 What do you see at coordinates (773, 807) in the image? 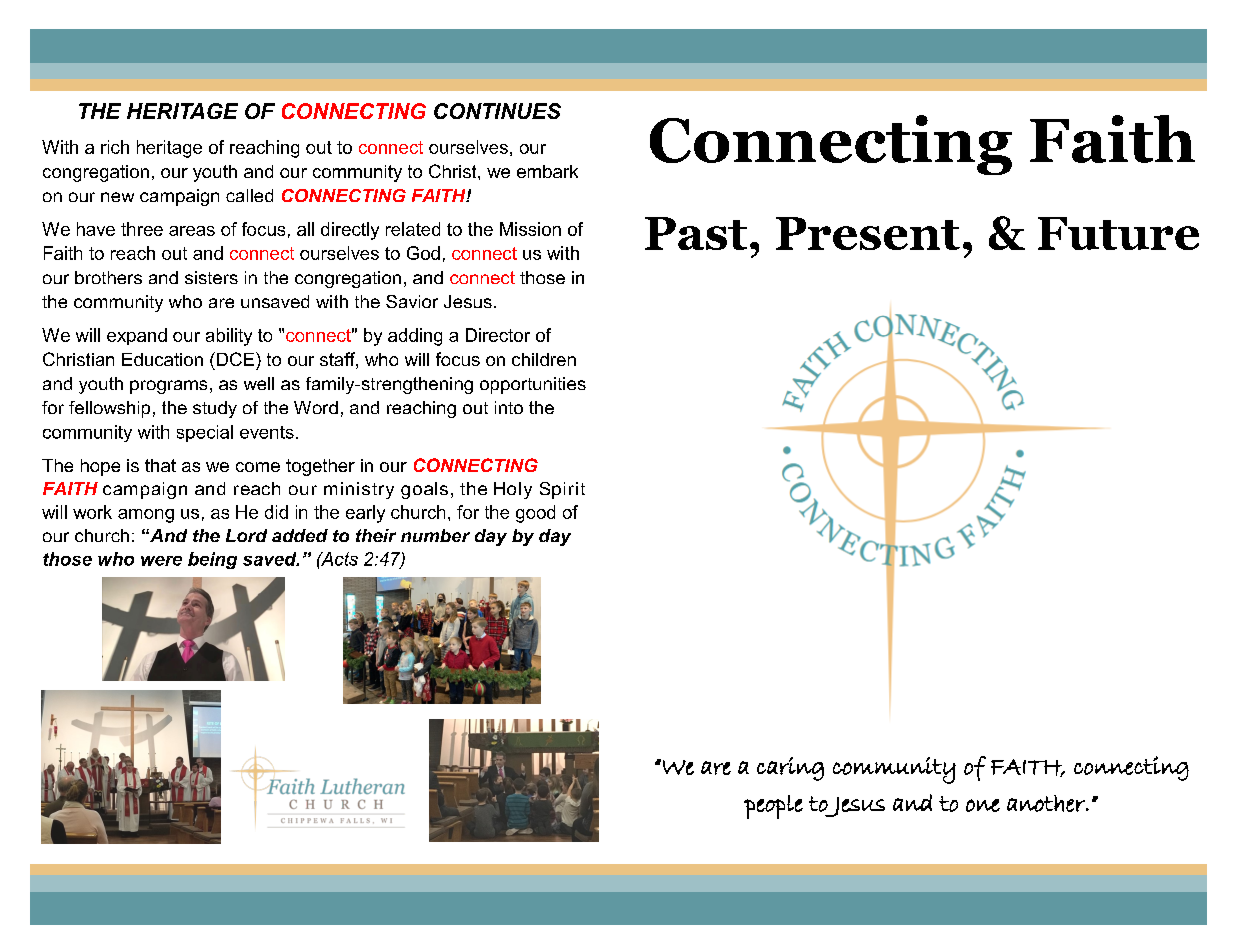
I see `people` at bounding box center [773, 807].
